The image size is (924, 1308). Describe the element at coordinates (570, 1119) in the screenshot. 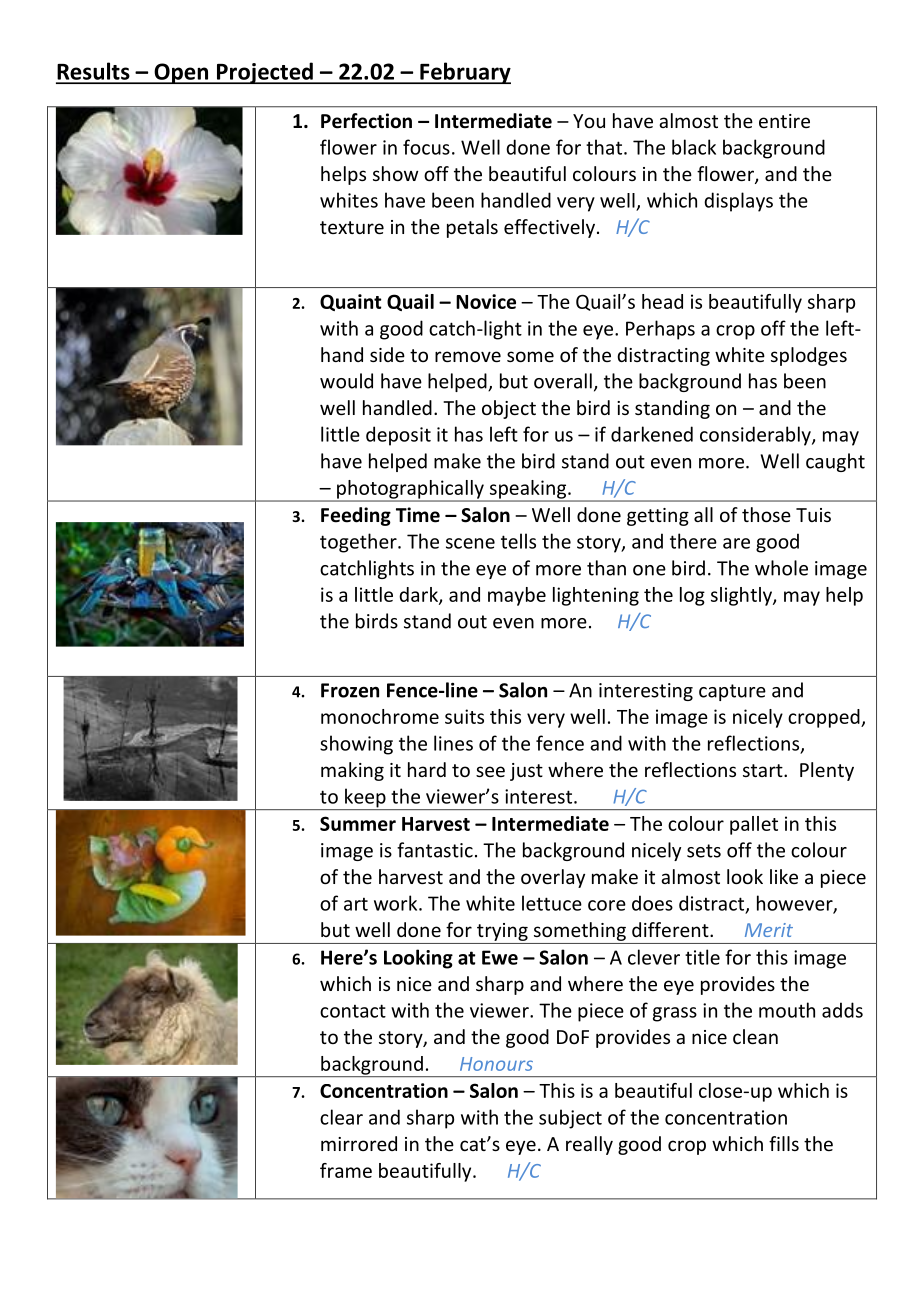

I see `subject` at that location.
